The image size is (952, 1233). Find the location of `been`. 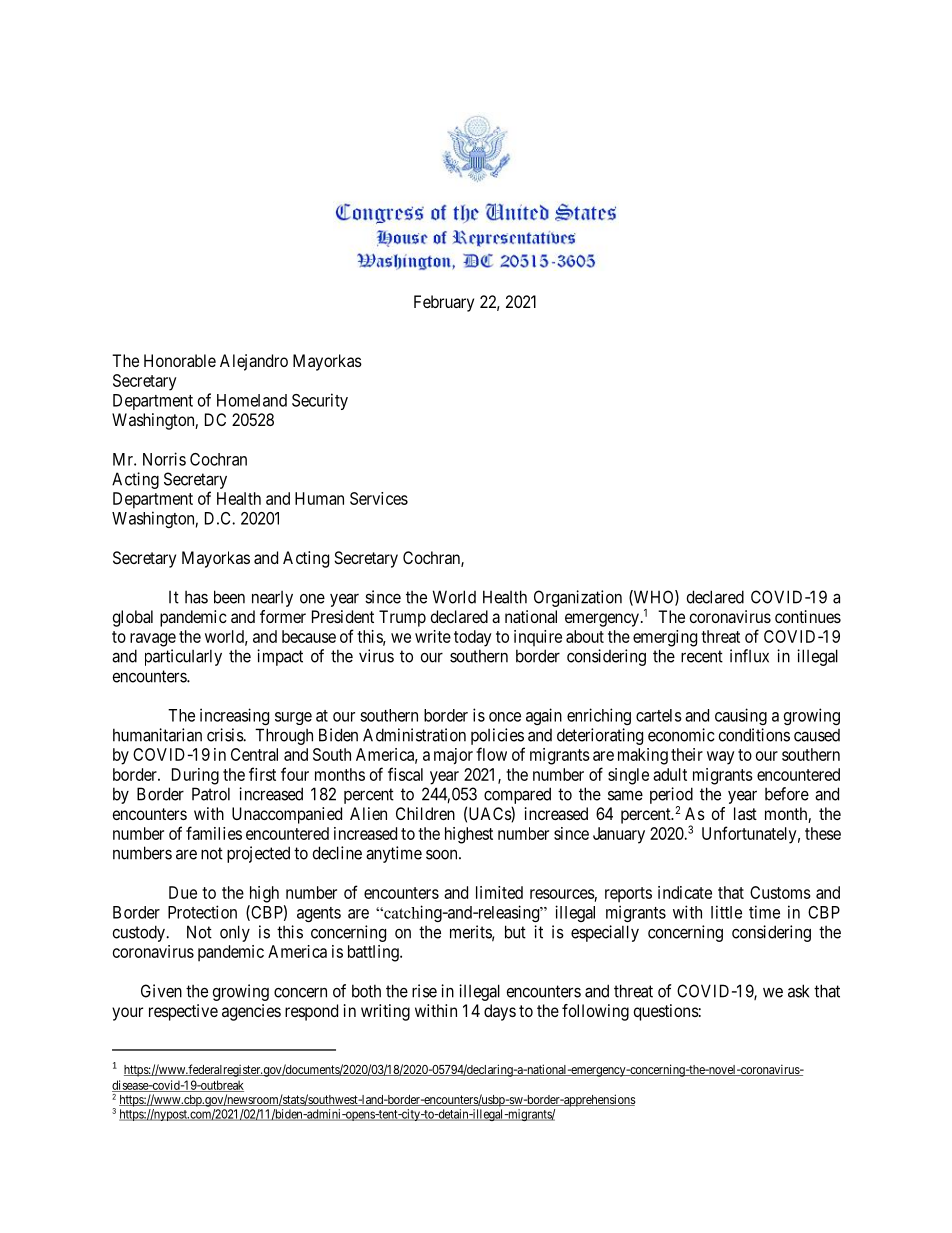

been is located at coordinates (229, 597).
